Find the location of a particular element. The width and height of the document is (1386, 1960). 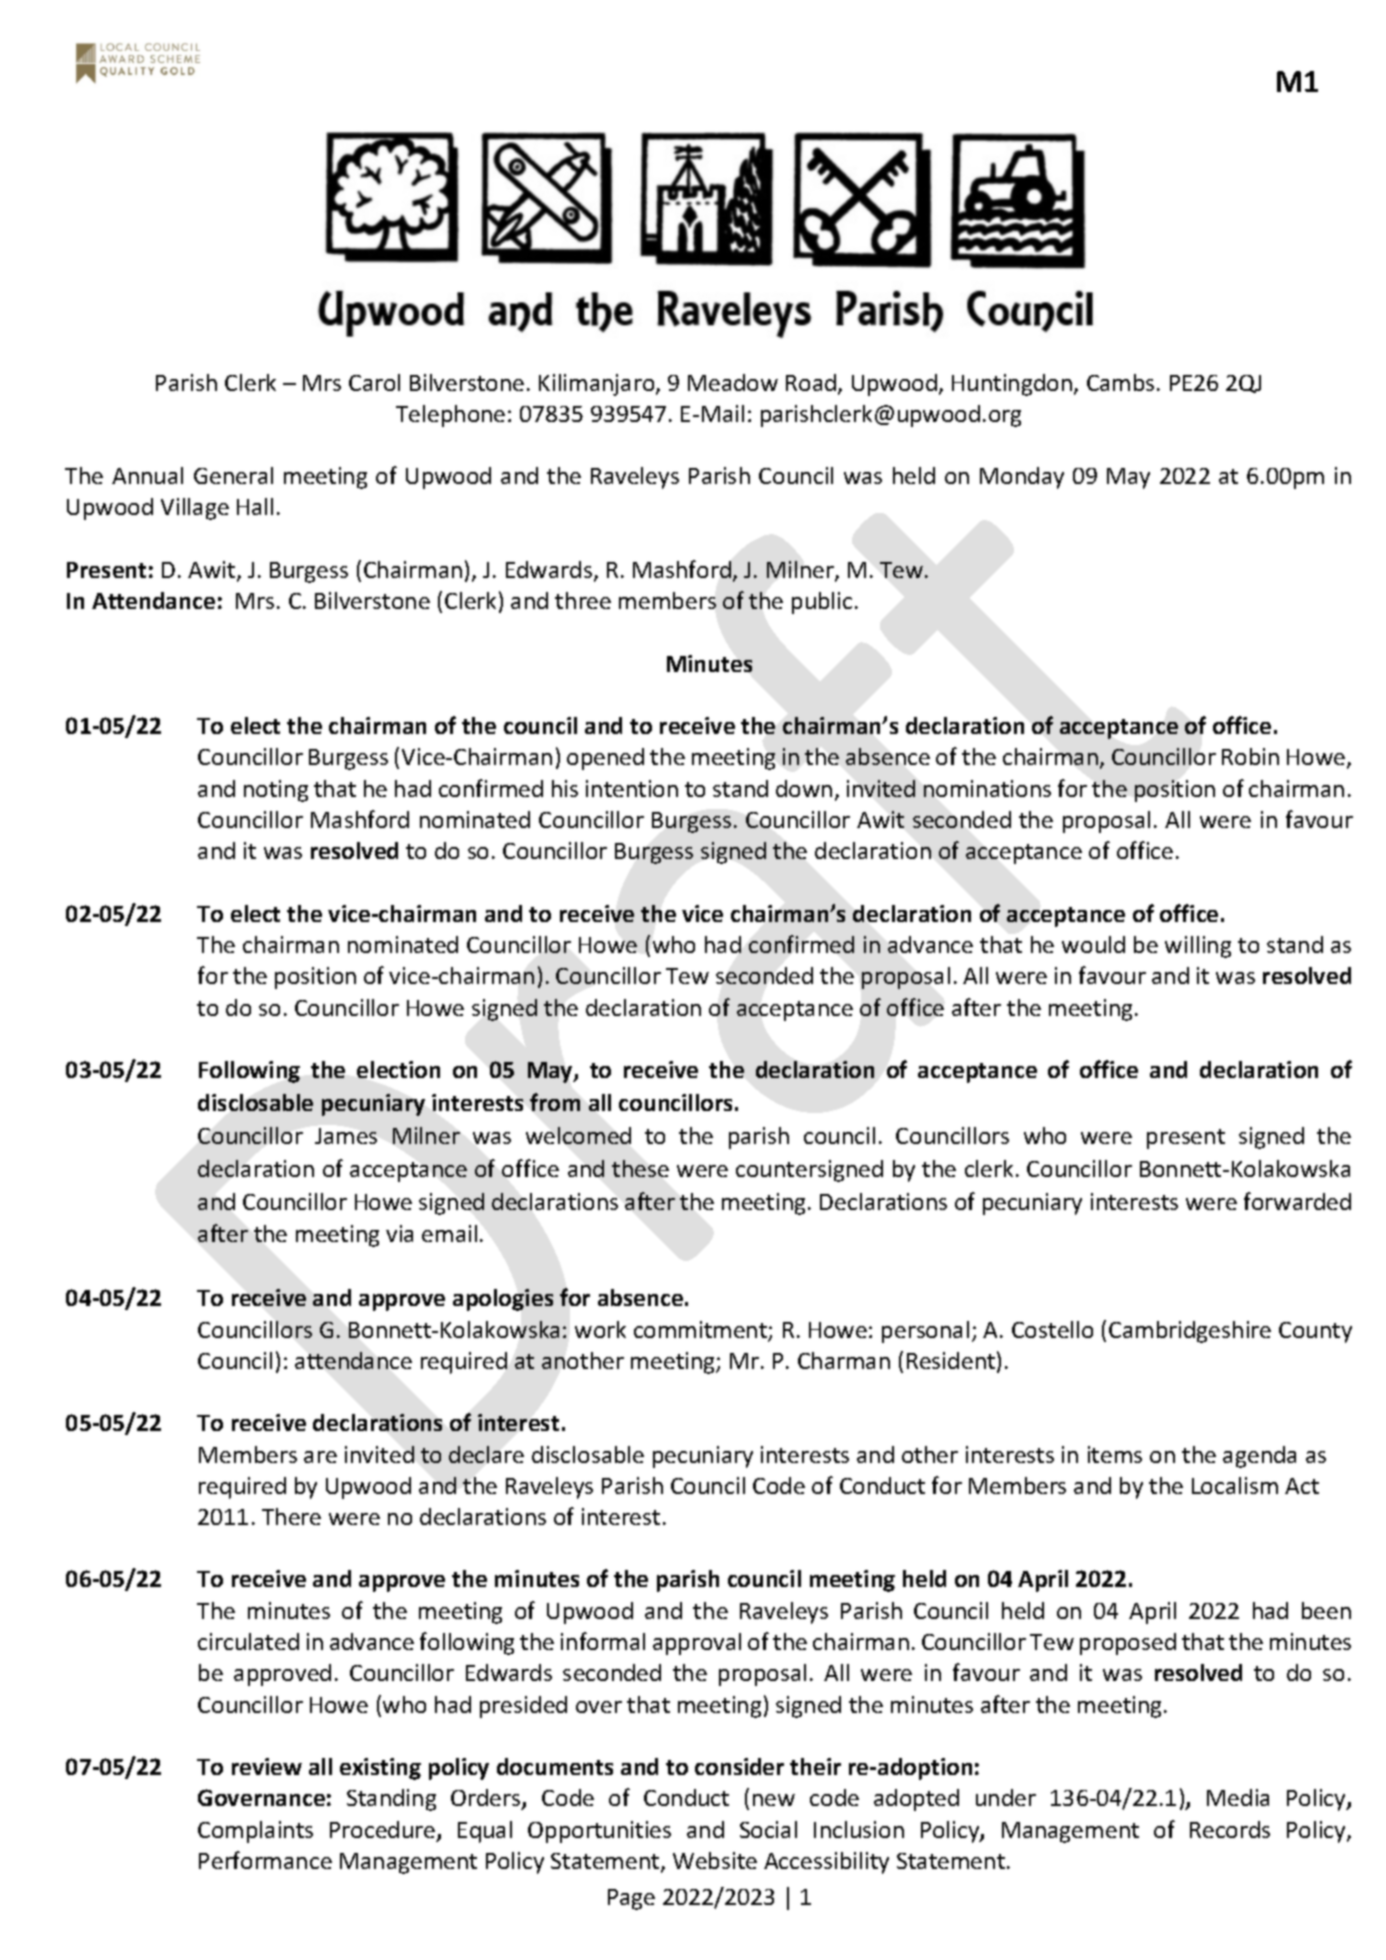

Performance is located at coordinates (265, 1860).
